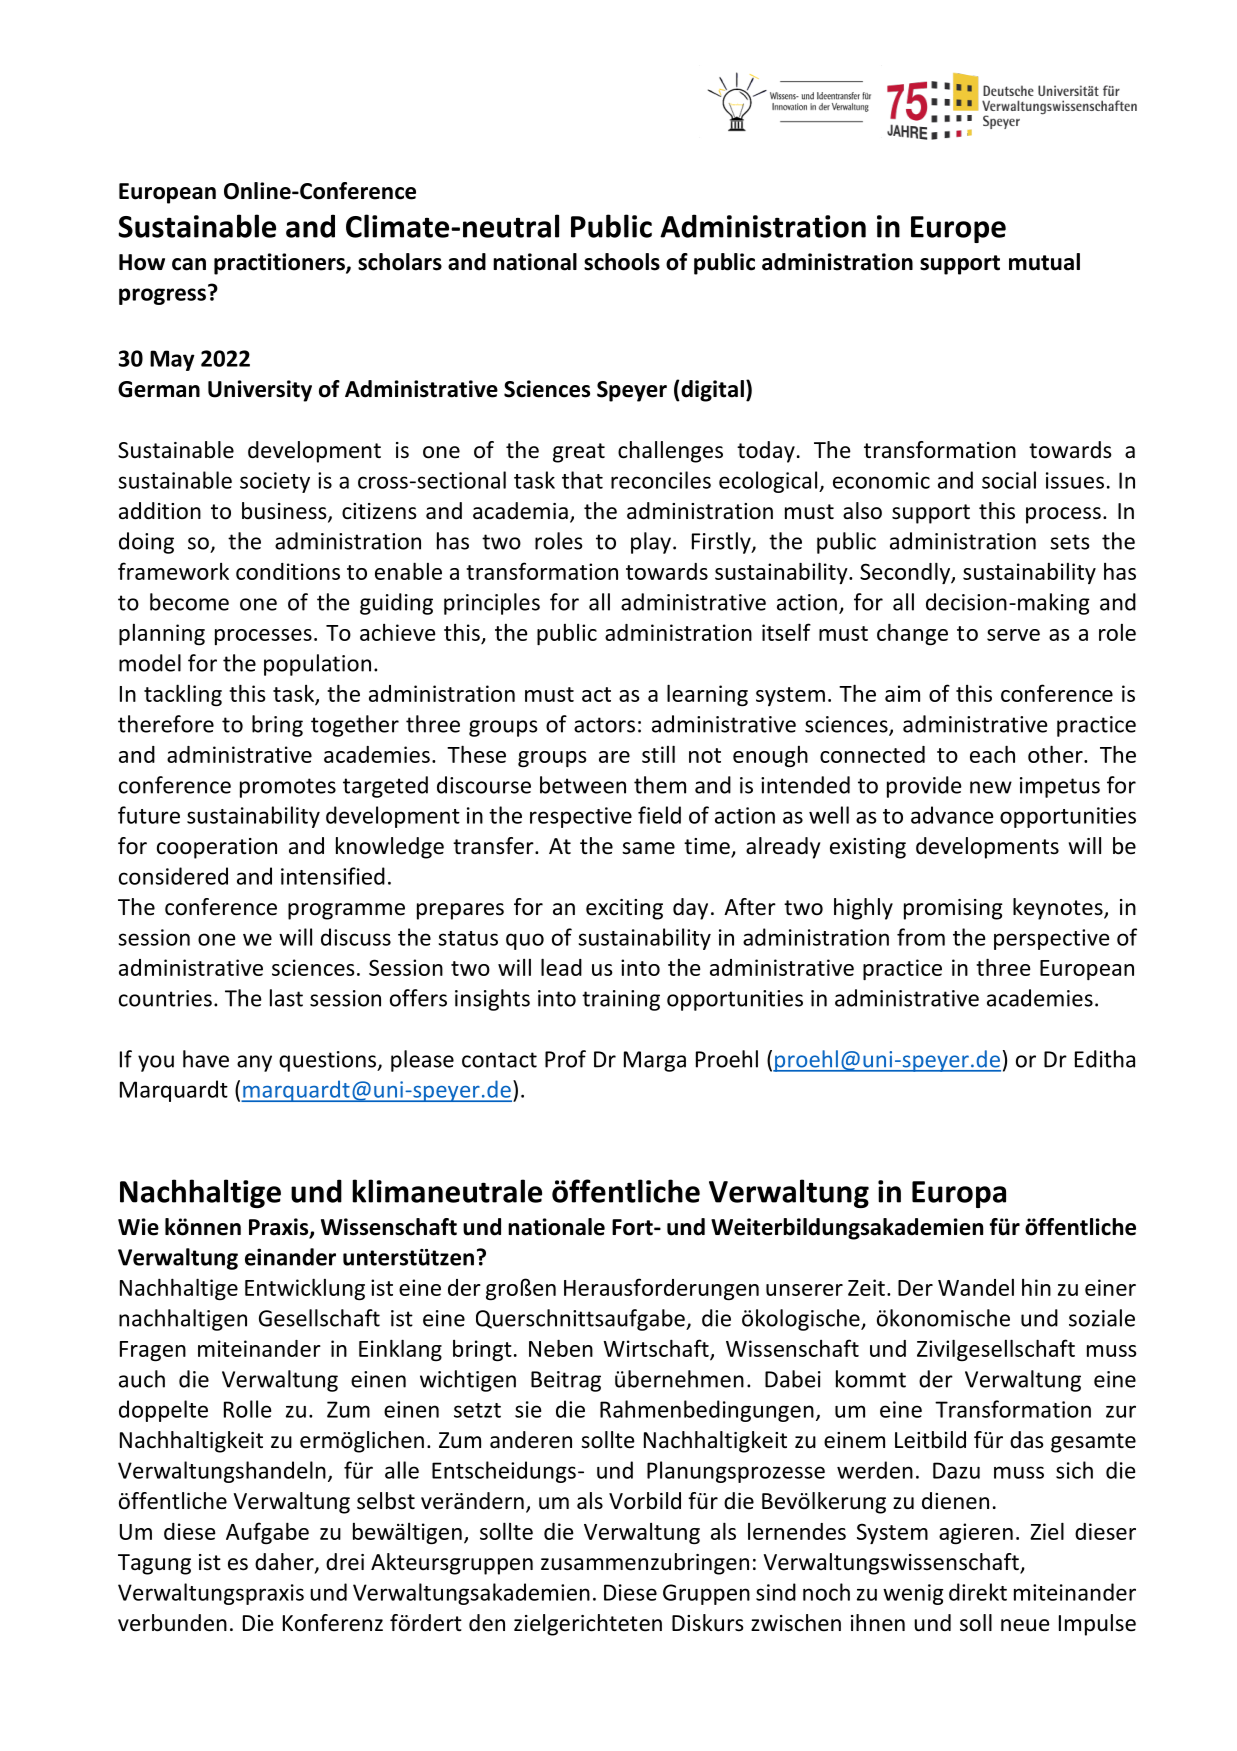 This screenshot has height=1751, width=1237. I want to click on perspective, so click(1052, 939).
